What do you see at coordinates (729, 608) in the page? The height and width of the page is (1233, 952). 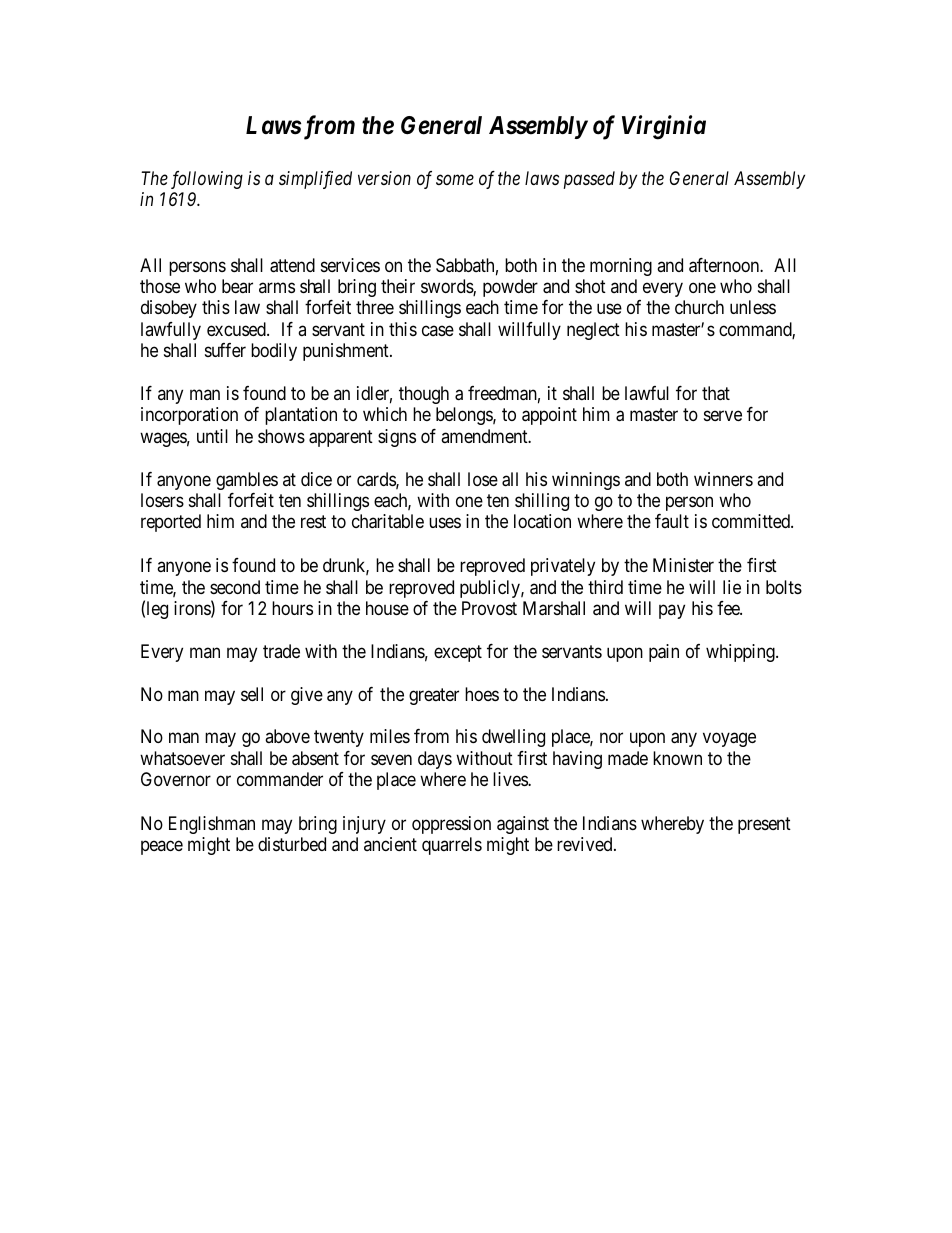 I see `fee` at bounding box center [729, 608].
